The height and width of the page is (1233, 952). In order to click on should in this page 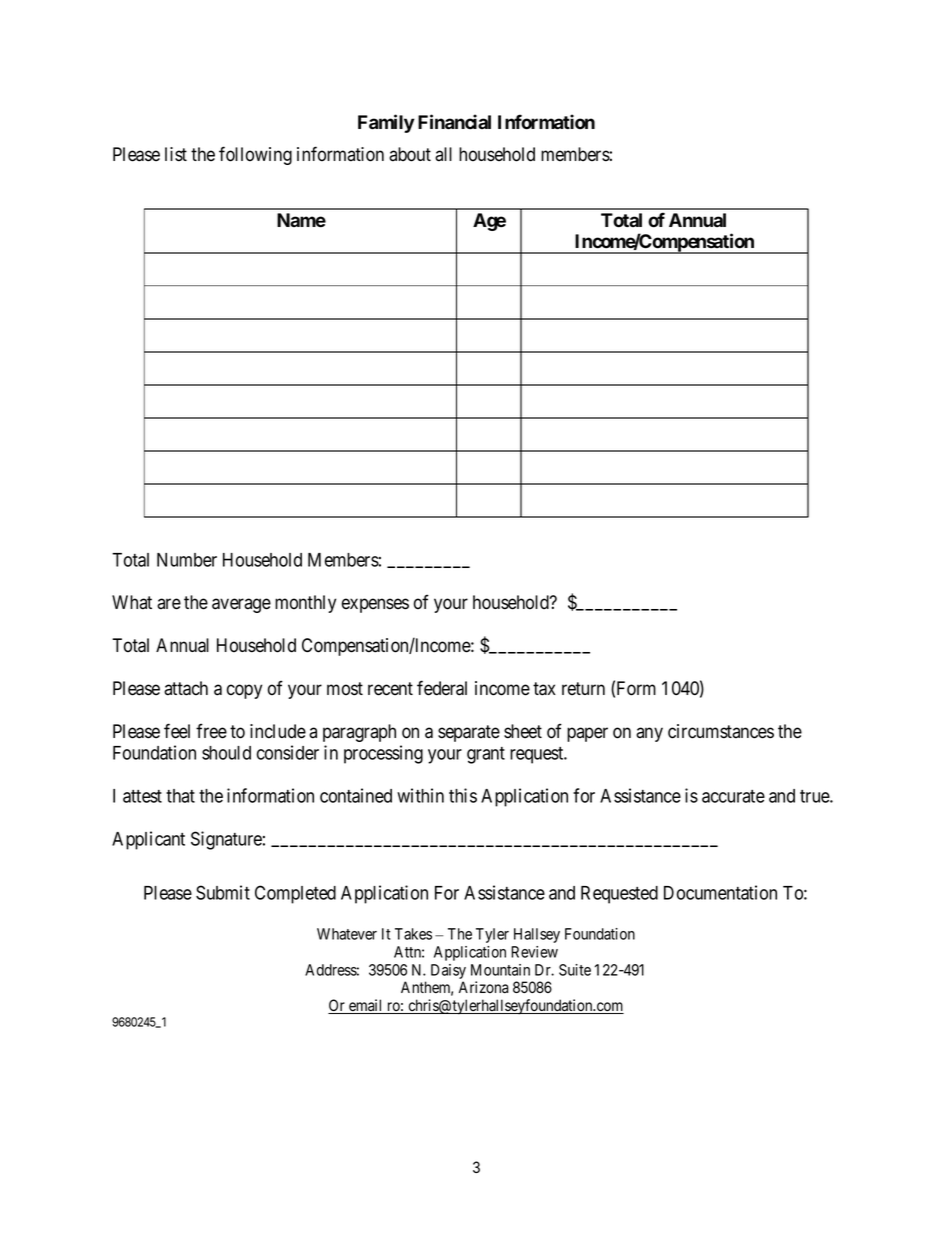, I will do `click(226, 753)`.
